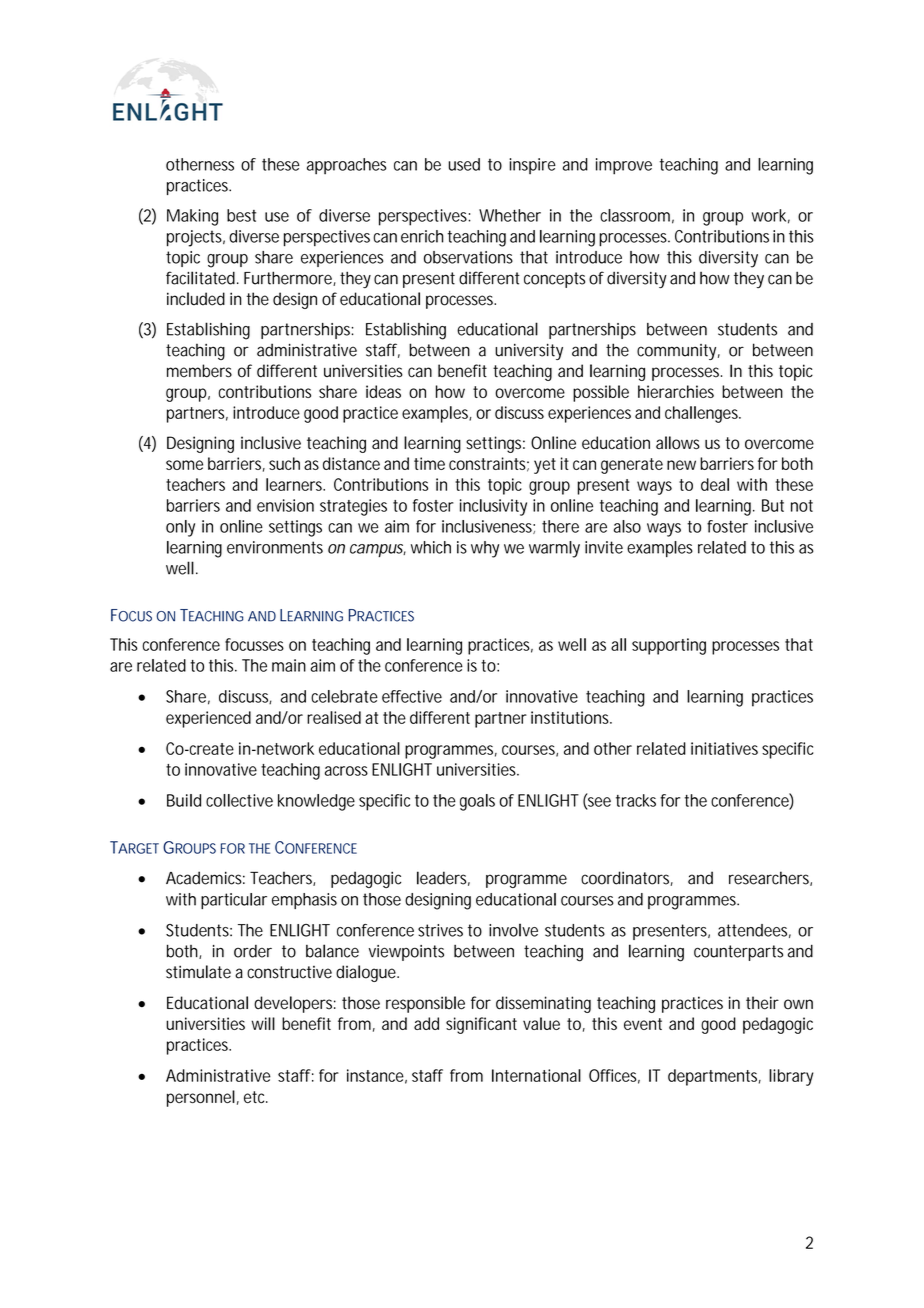 The height and width of the screenshot is (1308, 924). I want to click on deal, so click(715, 484).
